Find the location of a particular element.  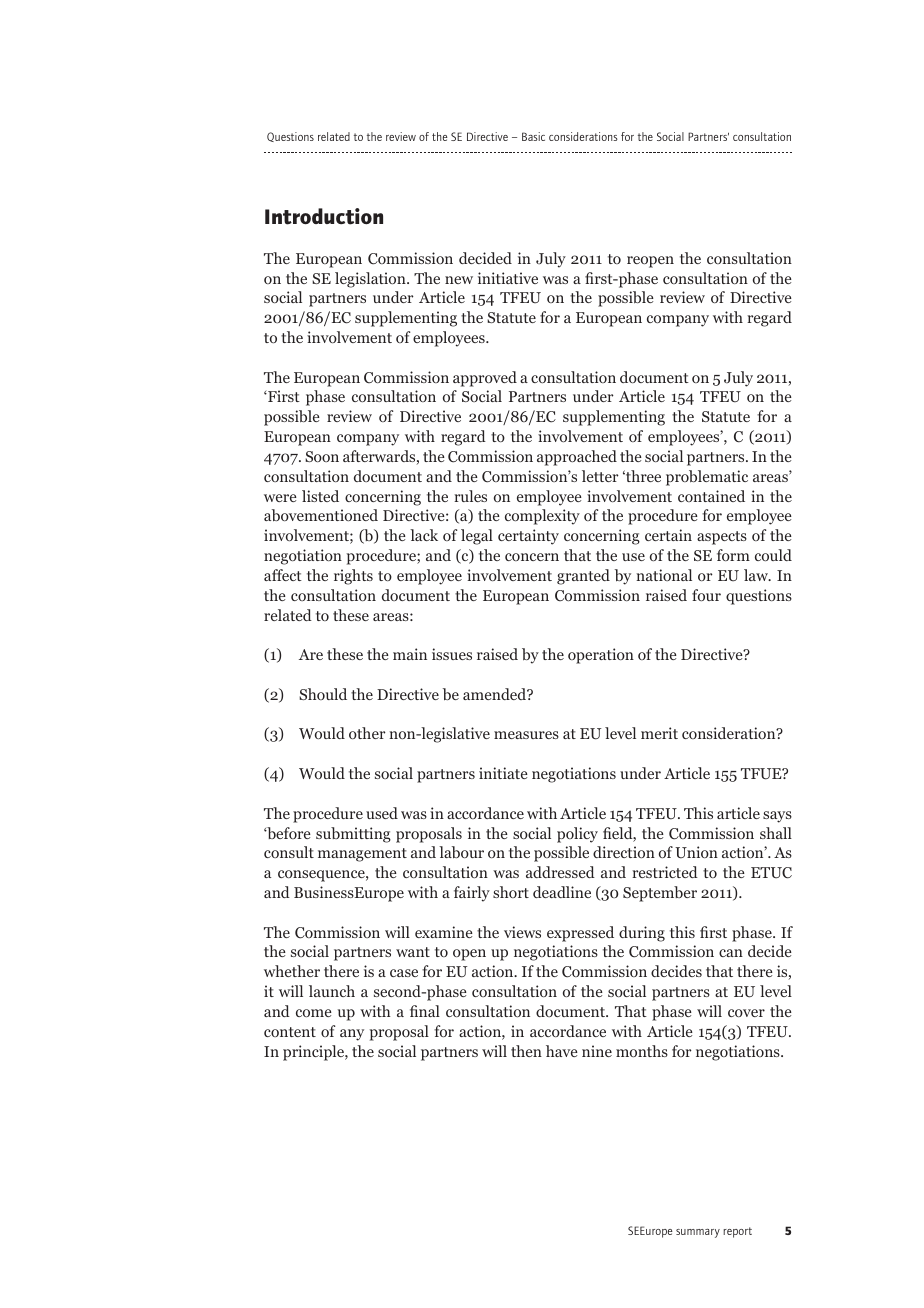

Introduction is located at coordinates (324, 216).
